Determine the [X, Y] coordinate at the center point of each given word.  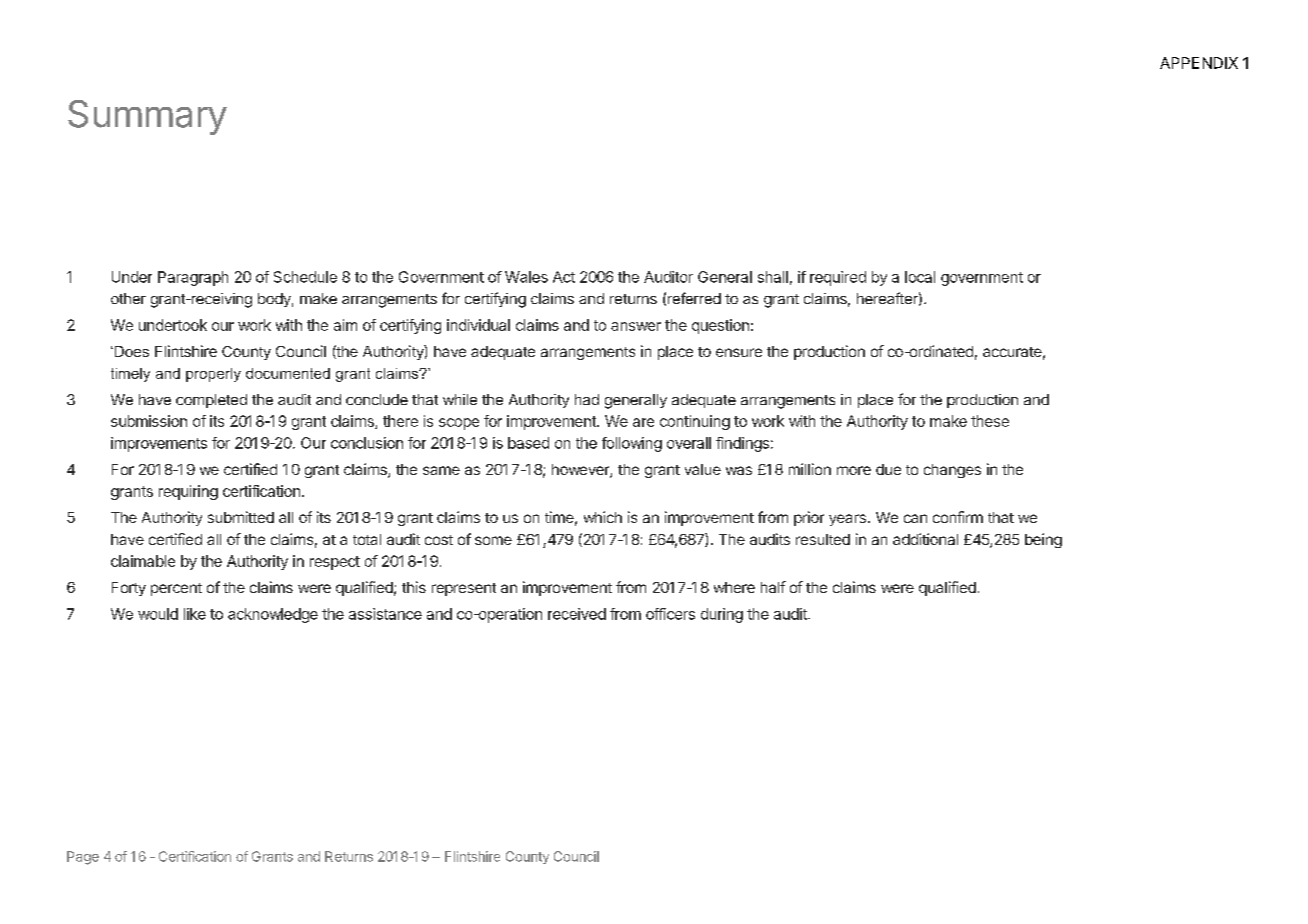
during [722, 615]
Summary [147, 117]
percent [176, 589]
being [1043, 540]
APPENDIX [1199, 63]
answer [636, 326]
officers [670, 614]
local [920, 277]
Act [564, 277]
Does [130, 351]
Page [83, 858]
